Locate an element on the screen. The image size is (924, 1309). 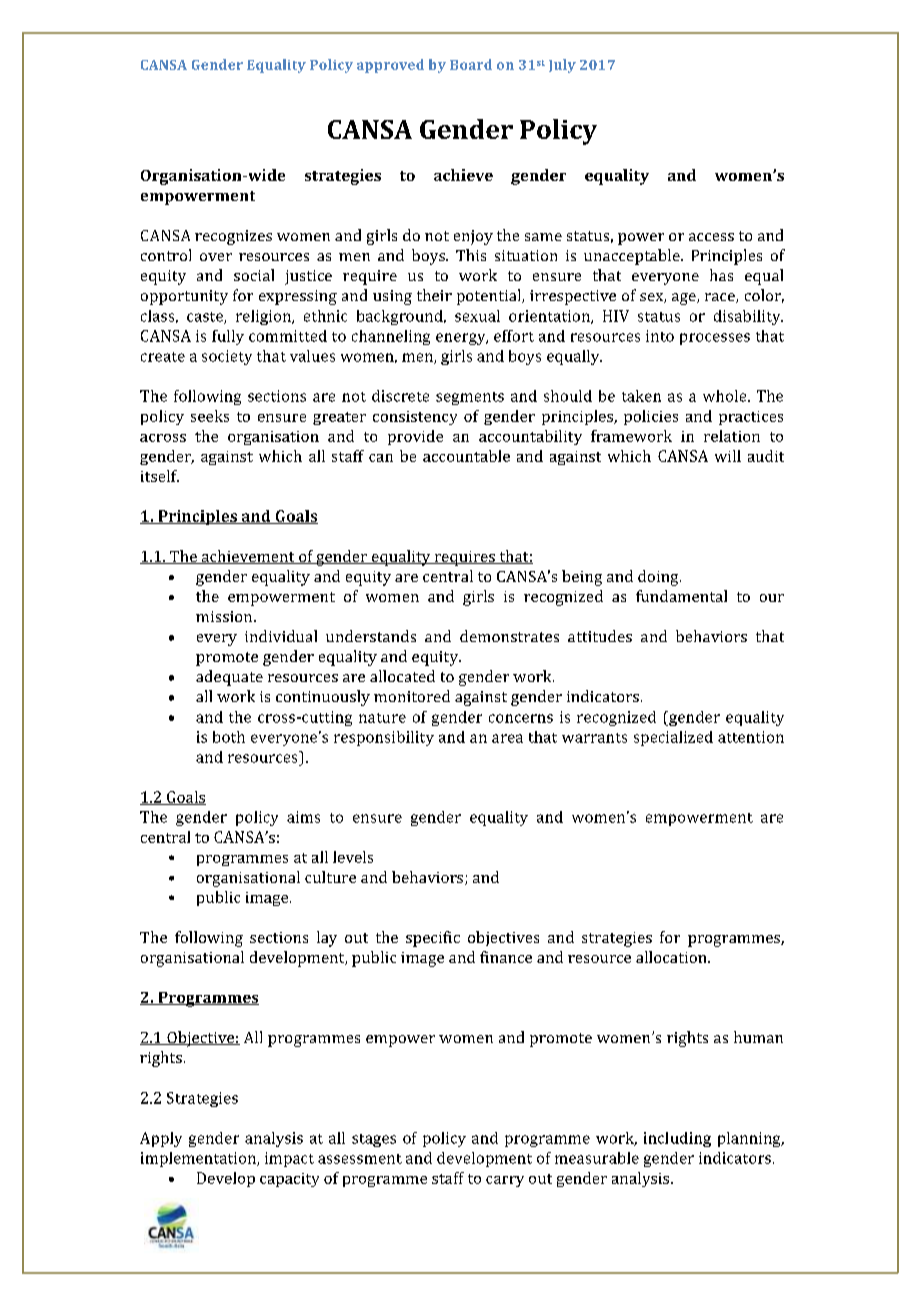
mission is located at coordinates (225, 616).
